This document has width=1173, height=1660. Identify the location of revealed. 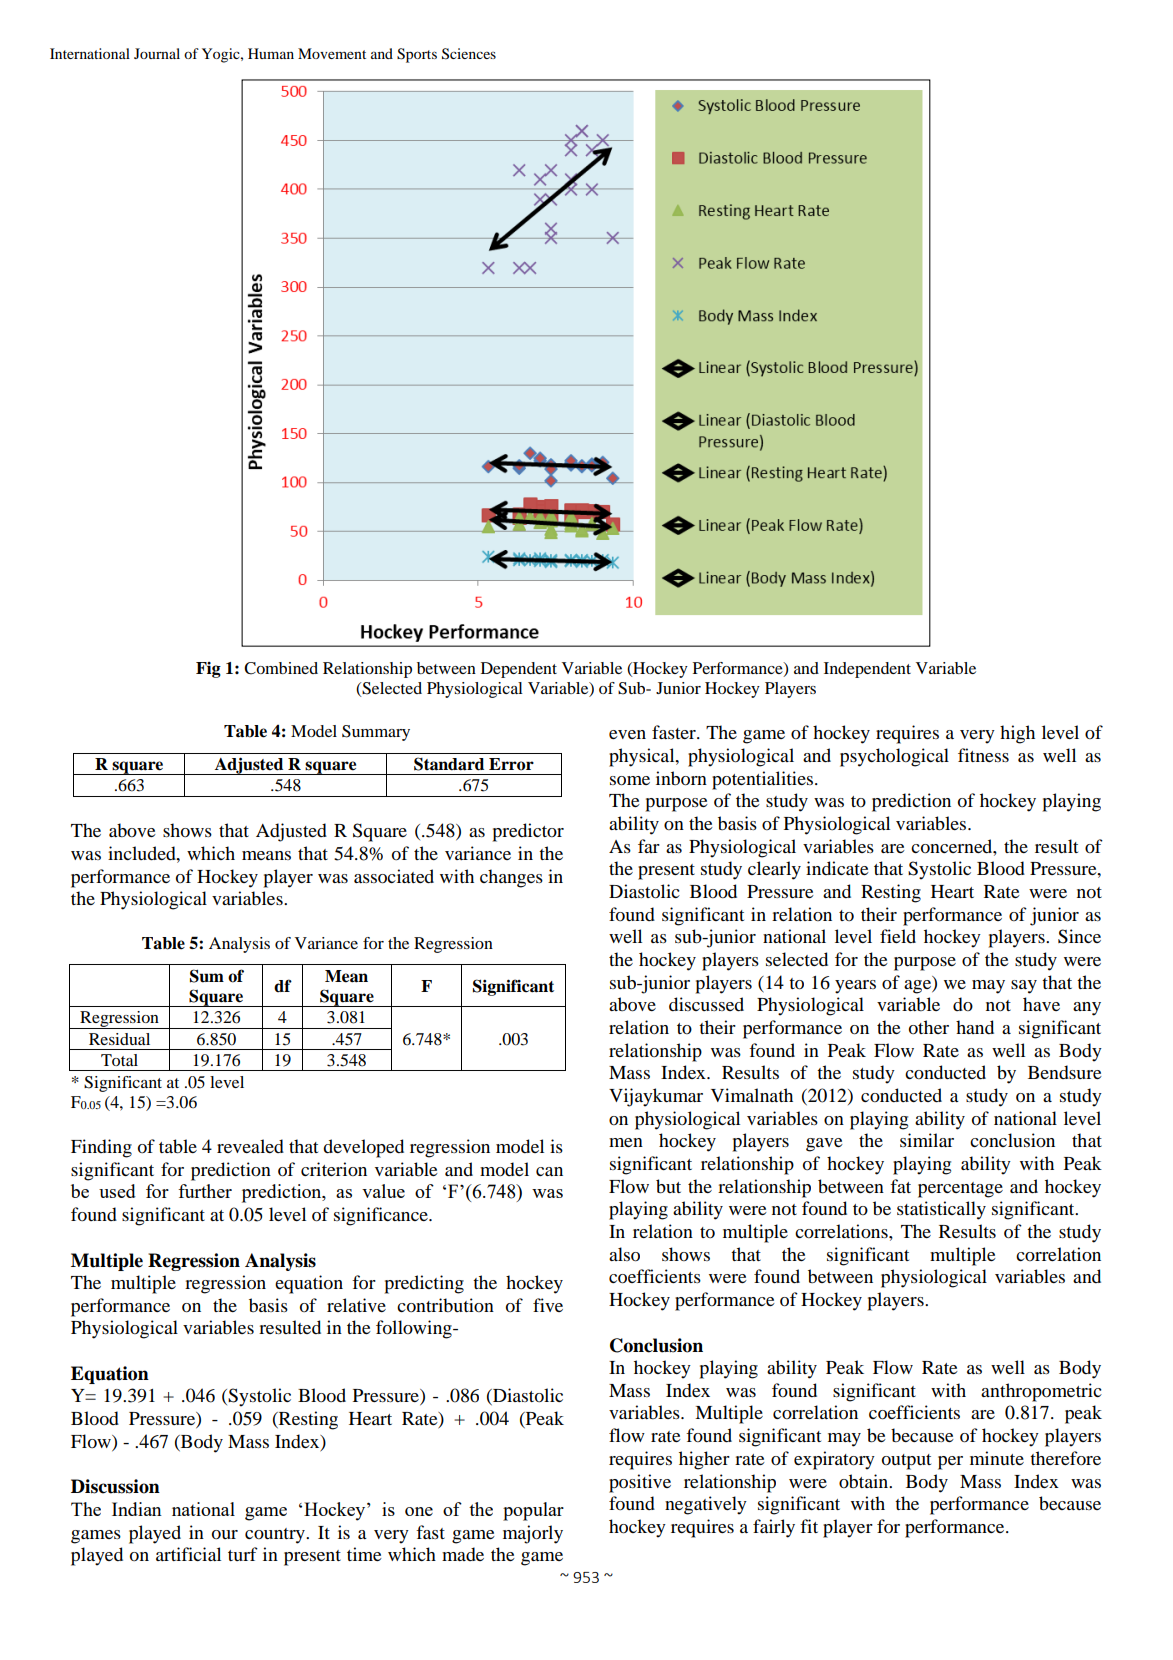
(250, 1146).
